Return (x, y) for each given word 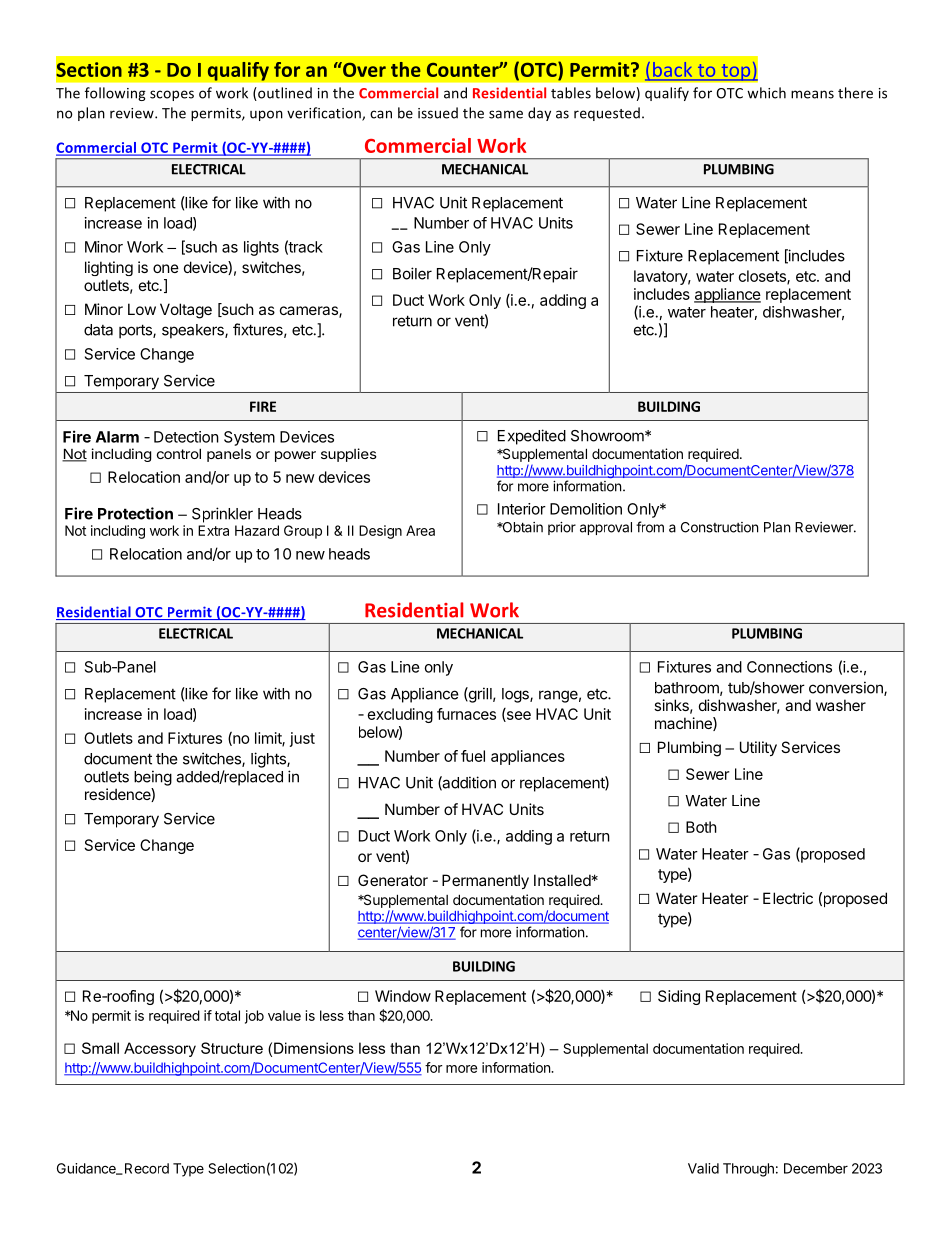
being (153, 778)
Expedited (532, 437)
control (179, 453)
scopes (172, 95)
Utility (758, 748)
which (766, 93)
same (506, 114)
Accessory (160, 1049)
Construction (719, 527)
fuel (473, 756)
